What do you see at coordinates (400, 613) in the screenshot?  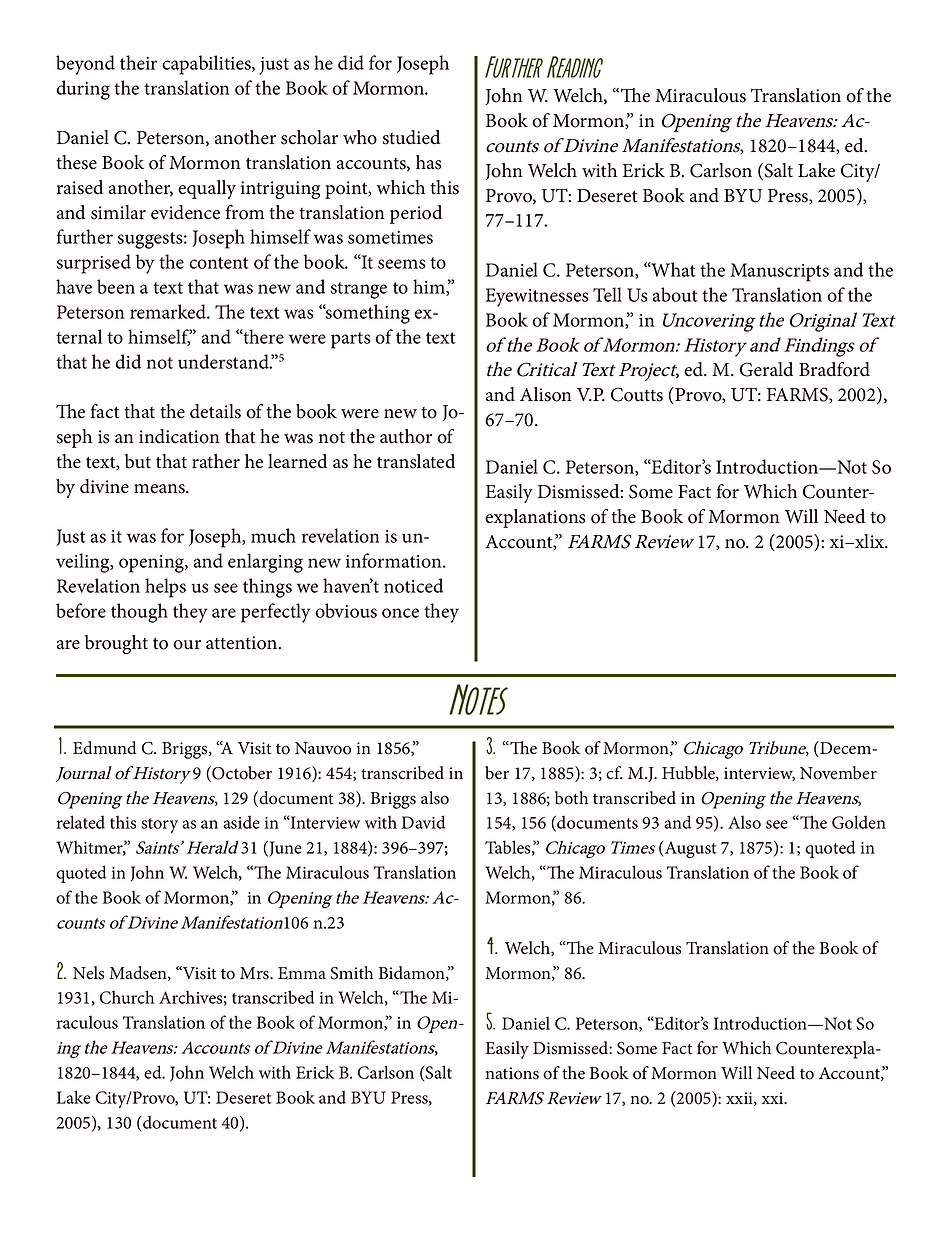 I see `once` at bounding box center [400, 613].
